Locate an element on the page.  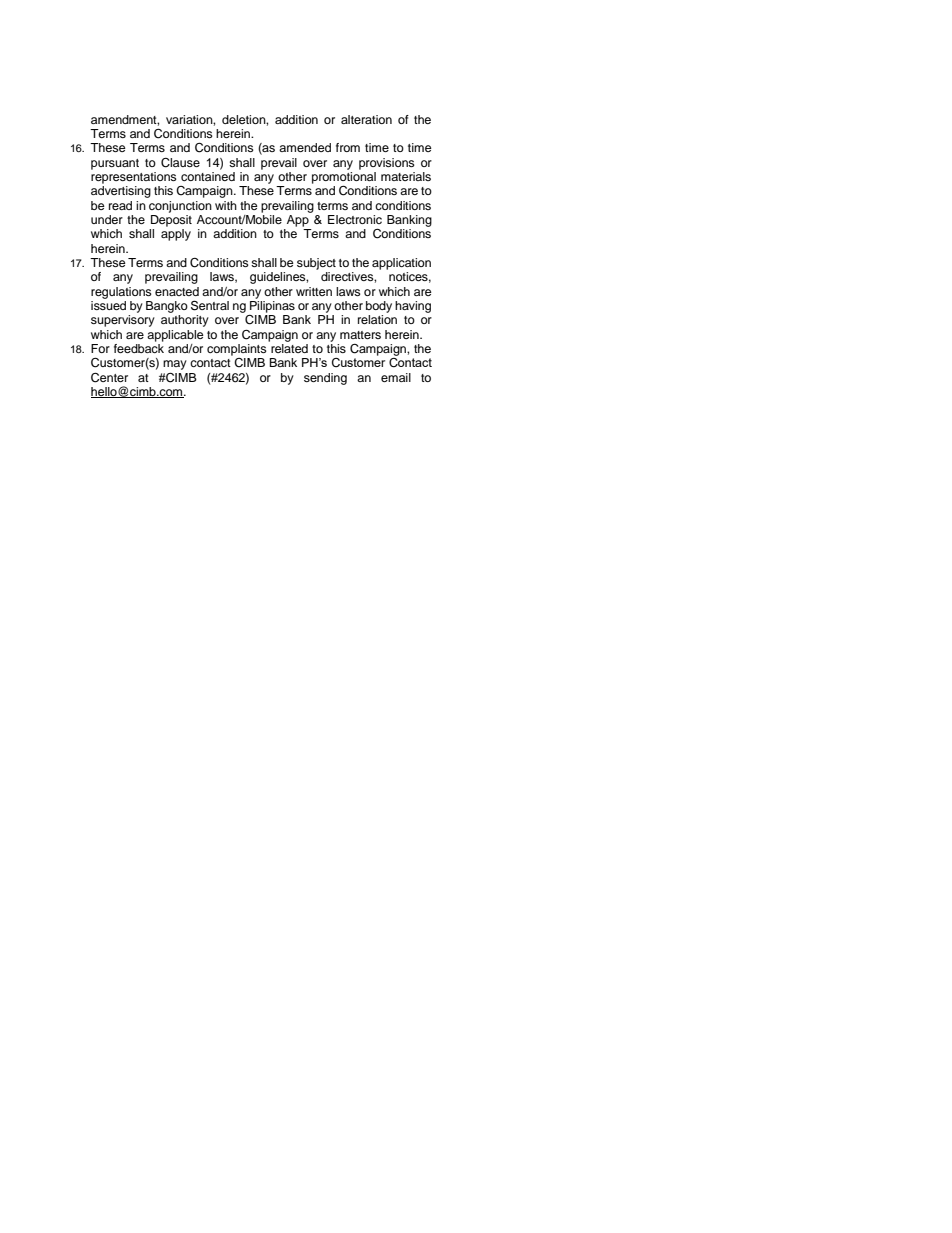
Electronic is located at coordinates (355, 219).
